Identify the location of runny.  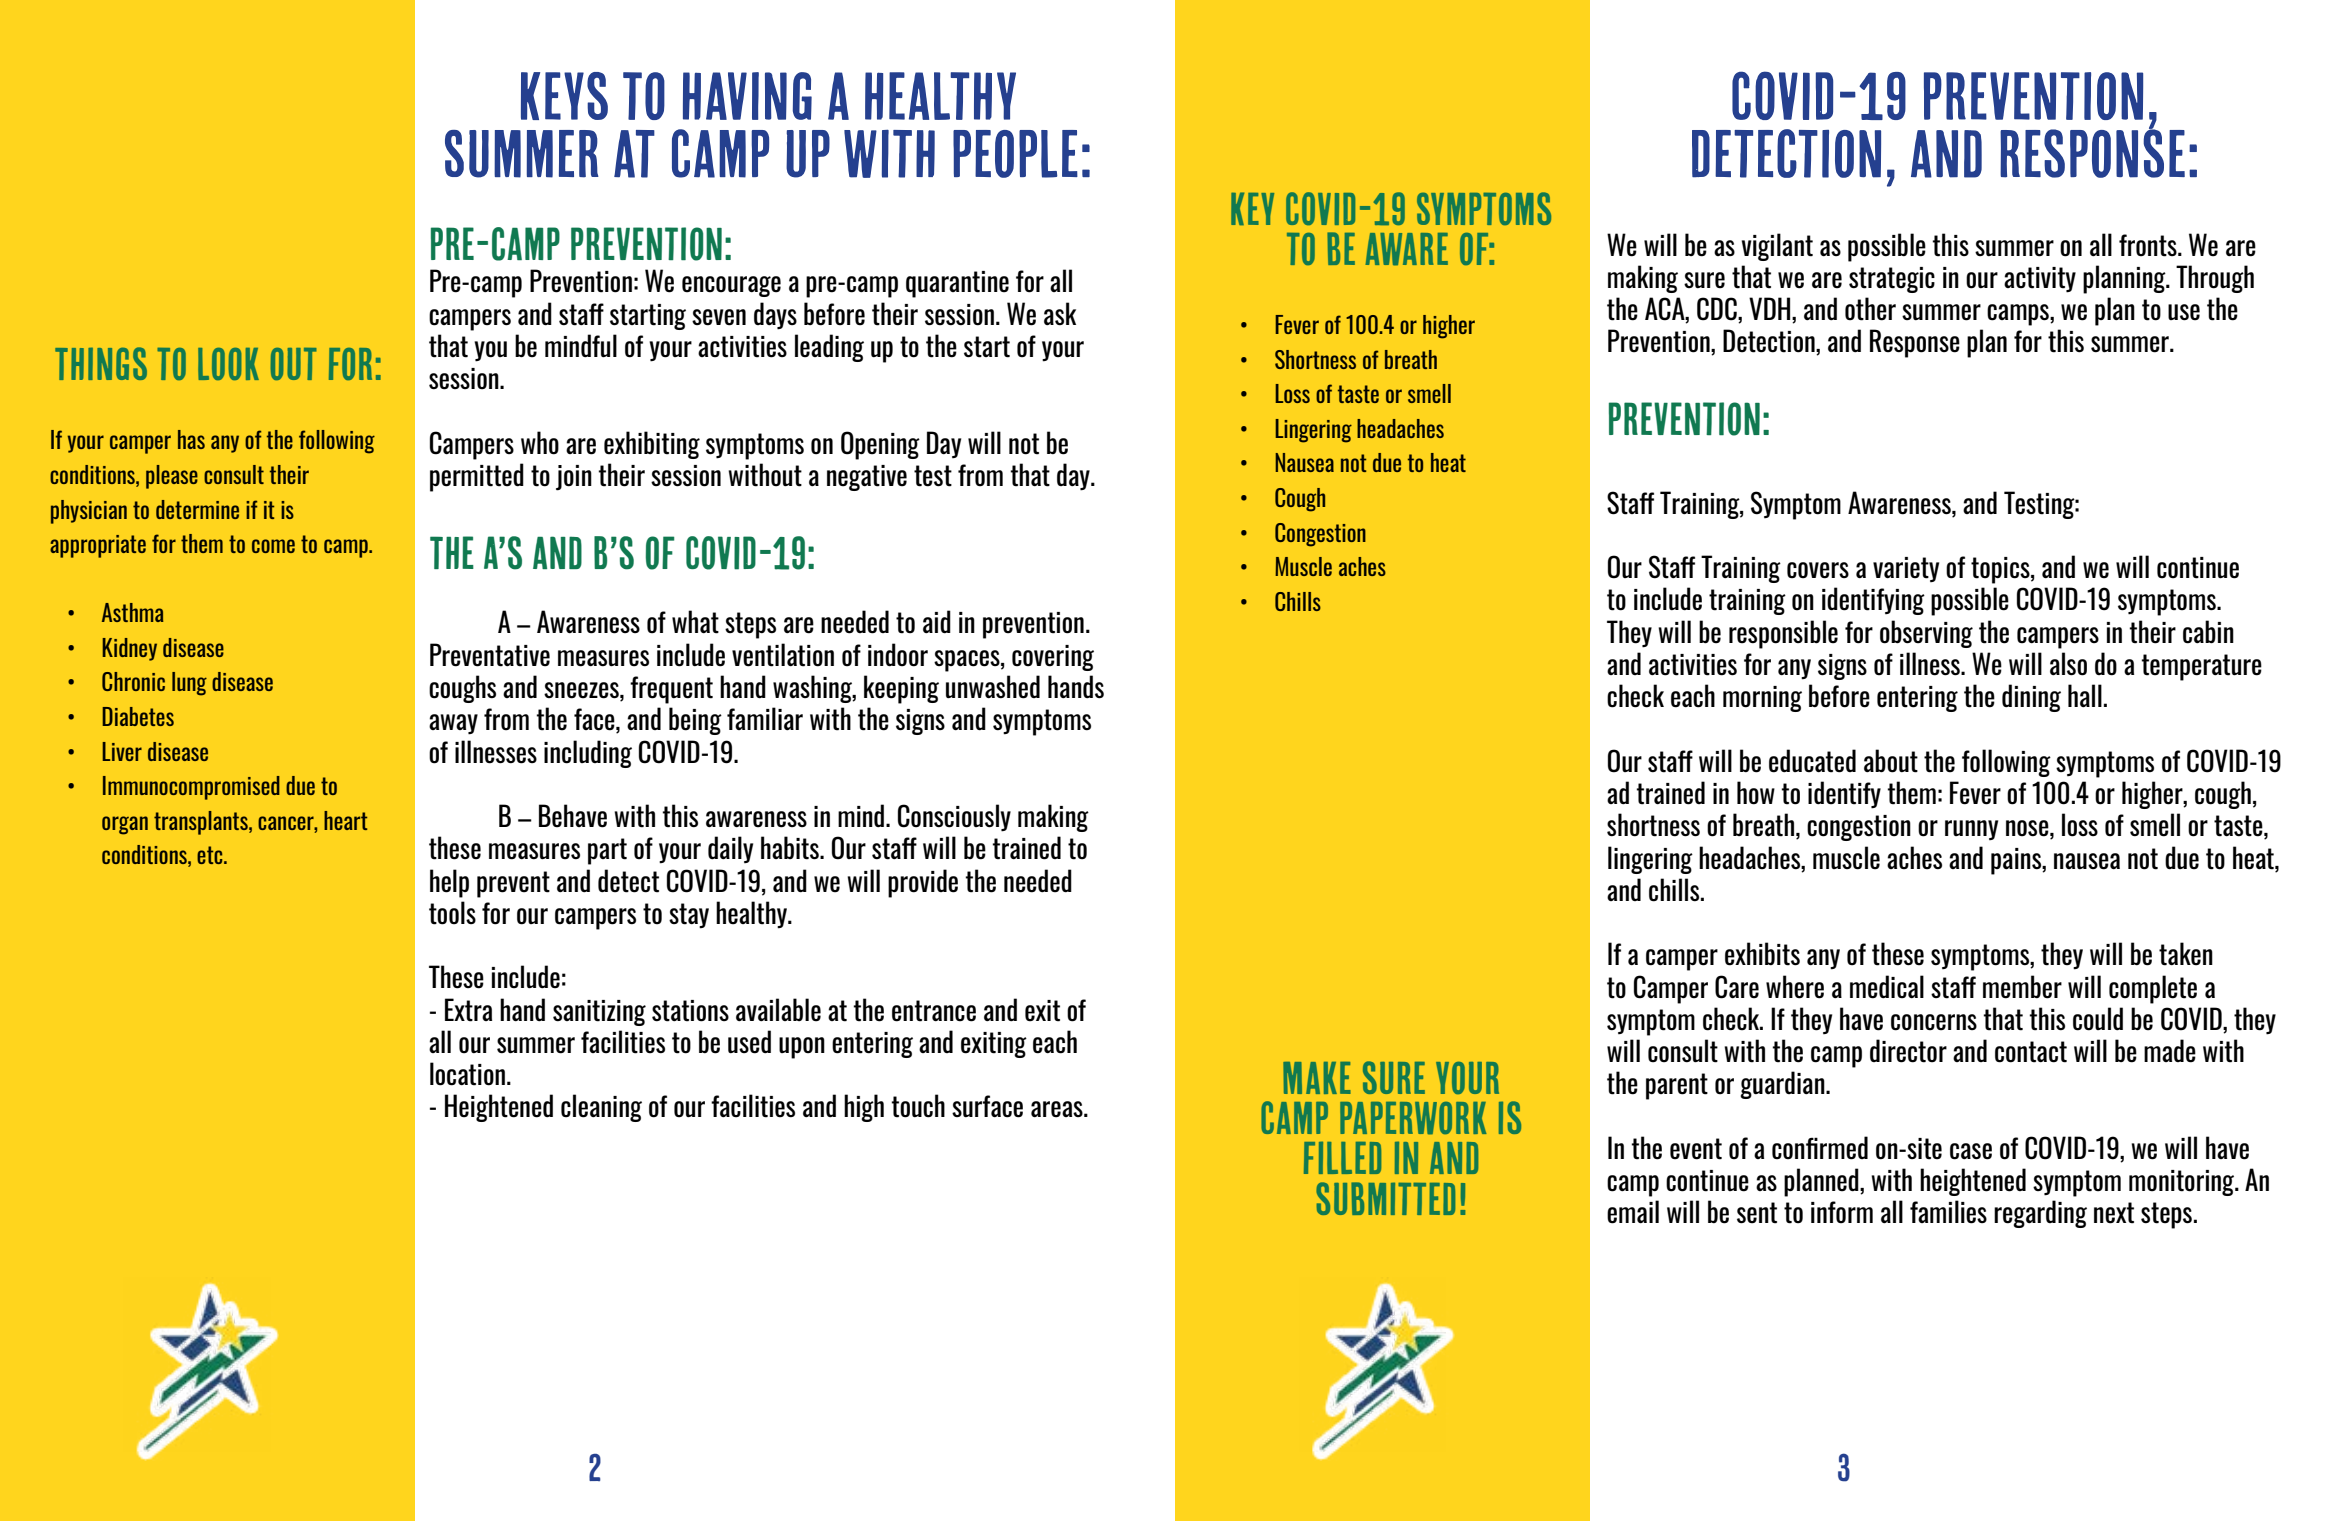
(1971, 830).
